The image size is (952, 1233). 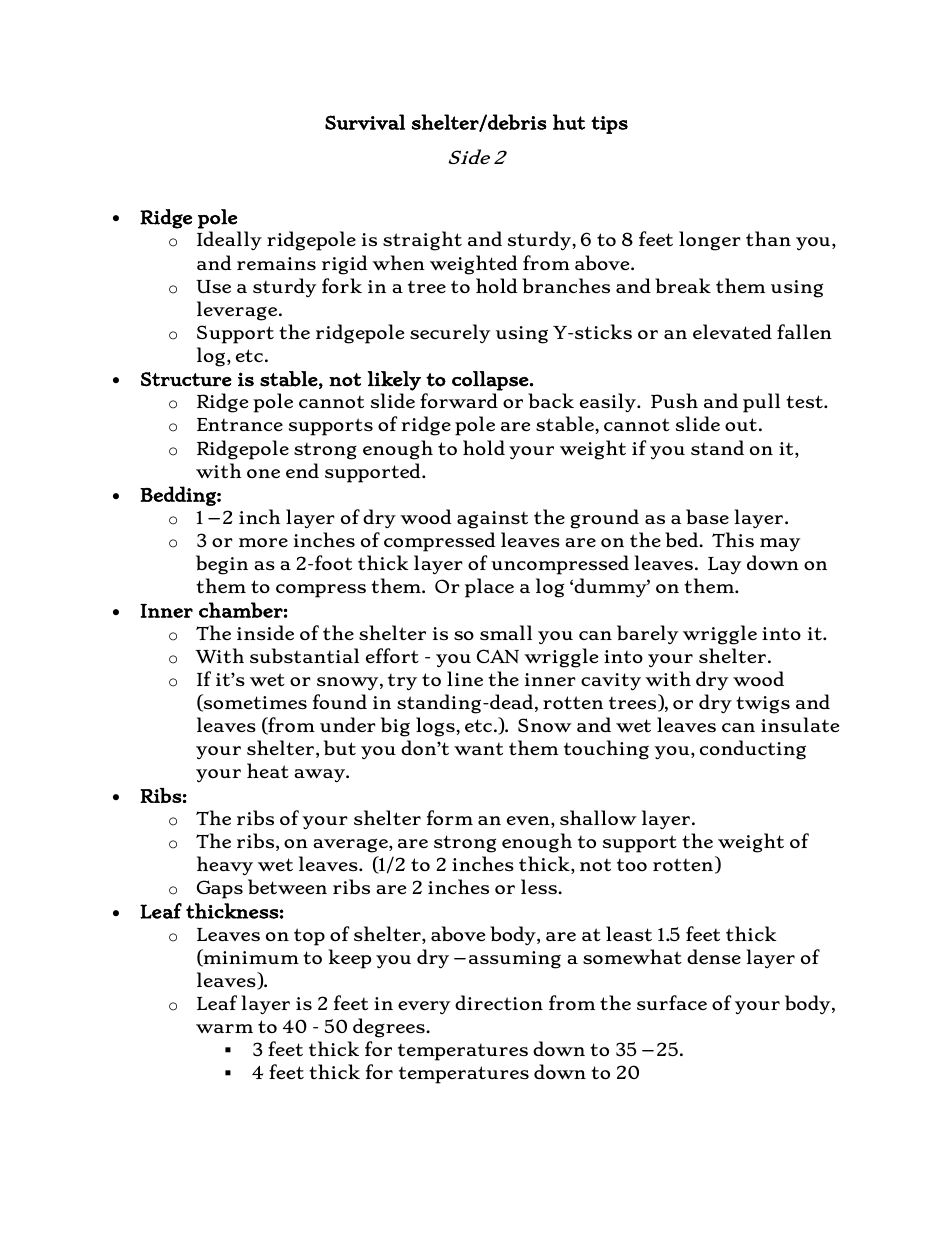 I want to click on twigs, so click(x=763, y=705).
